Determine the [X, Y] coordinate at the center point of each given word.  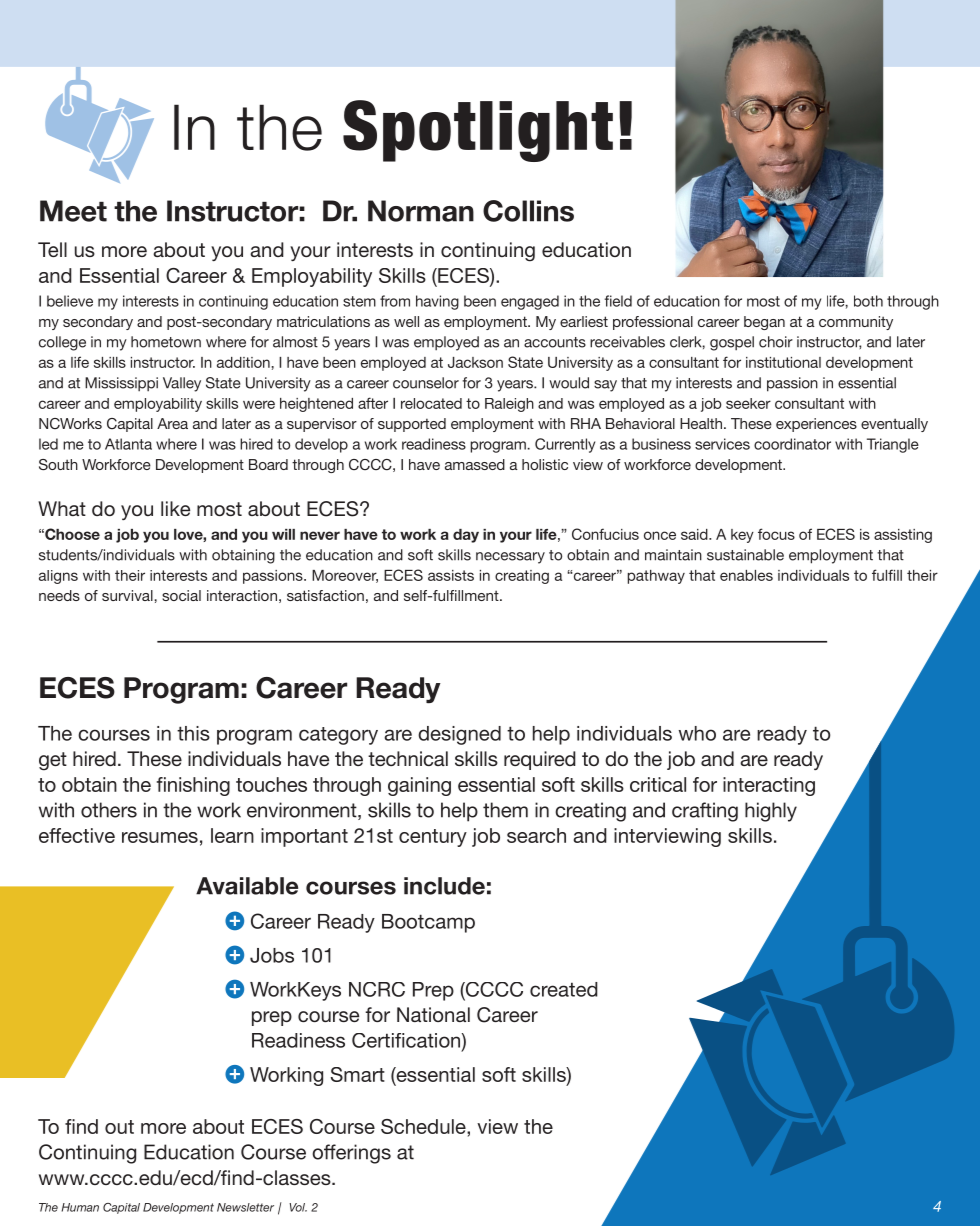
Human [80, 1207]
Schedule [424, 1126]
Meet [73, 211]
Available [247, 886]
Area [172, 423]
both [868, 301]
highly [771, 812]
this [193, 733]
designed [459, 735]
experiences [816, 425]
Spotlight [478, 131]
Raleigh [509, 405]
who [697, 733]
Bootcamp [428, 923]
